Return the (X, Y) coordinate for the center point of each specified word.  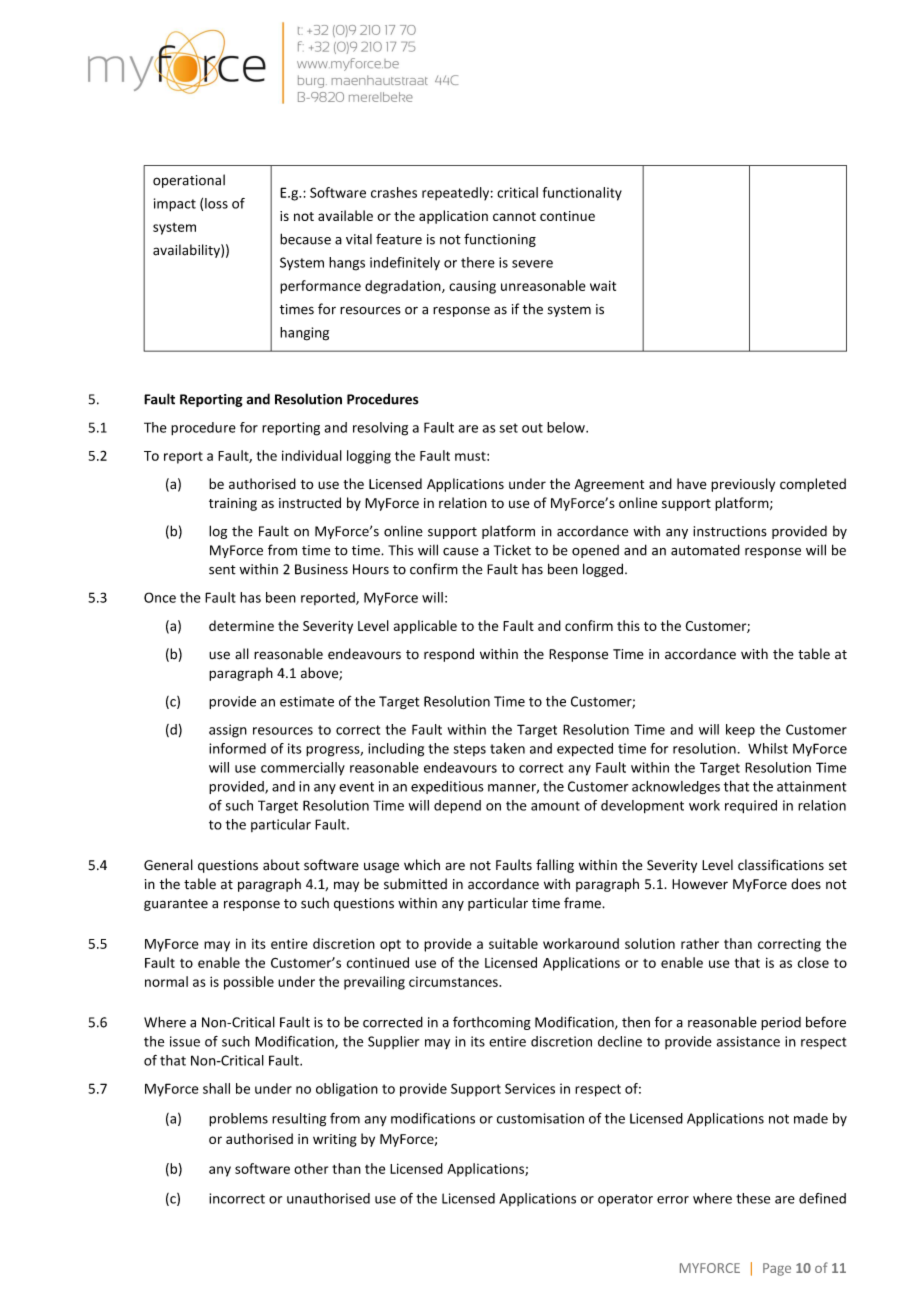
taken (507, 748)
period (781, 1023)
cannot (514, 216)
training (233, 504)
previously (743, 485)
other (311, 1168)
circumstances (454, 982)
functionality (582, 194)
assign (228, 731)
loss (216, 203)
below (567, 427)
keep (740, 730)
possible (249, 983)
